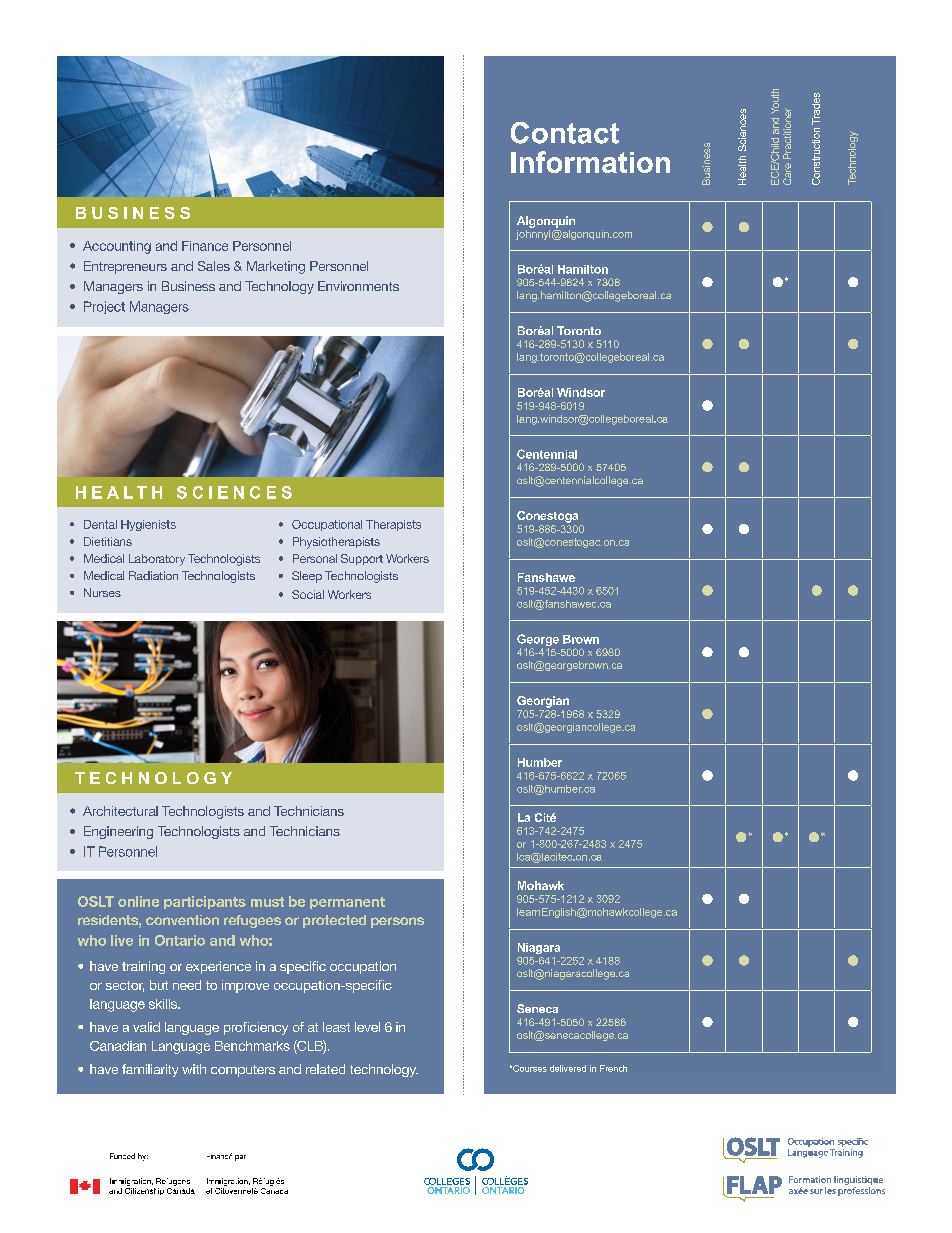 This screenshot has width=952, height=1233. I want to click on valid, so click(146, 1027).
